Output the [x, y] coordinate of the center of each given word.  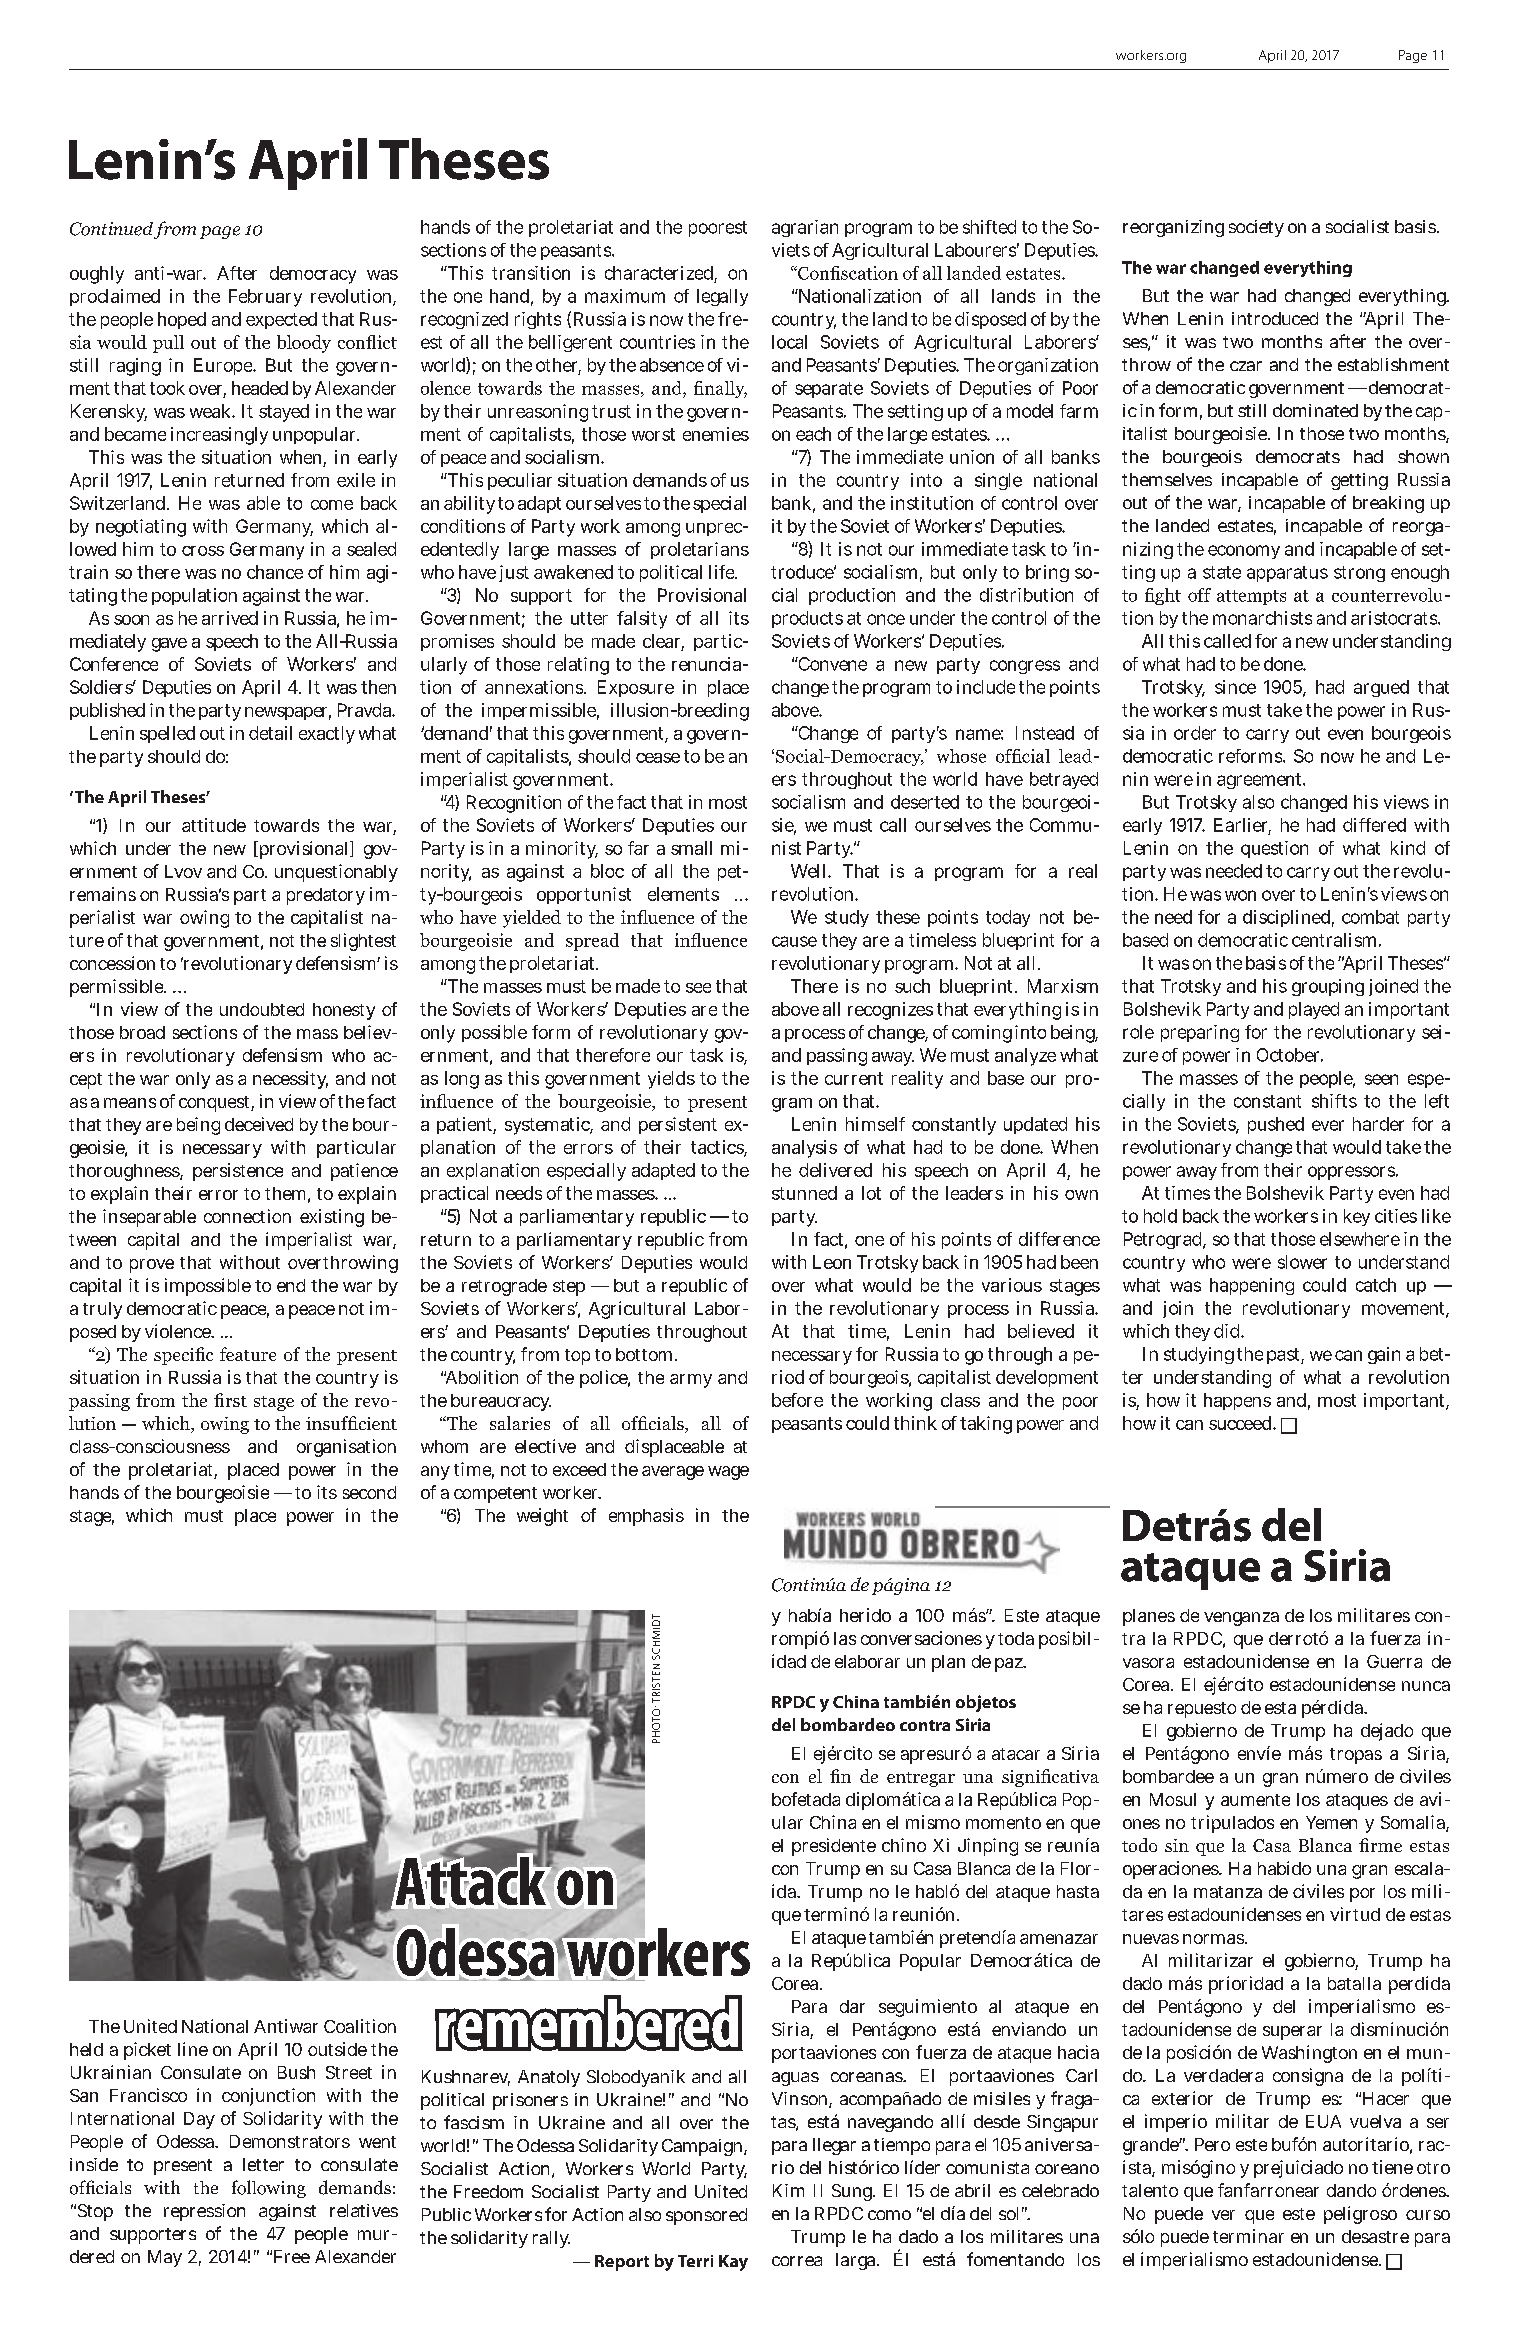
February [265, 298]
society [1256, 228]
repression [204, 2212]
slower [1302, 1262]
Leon [832, 1262]
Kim [788, 2190]
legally [722, 297]
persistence [238, 1172]
